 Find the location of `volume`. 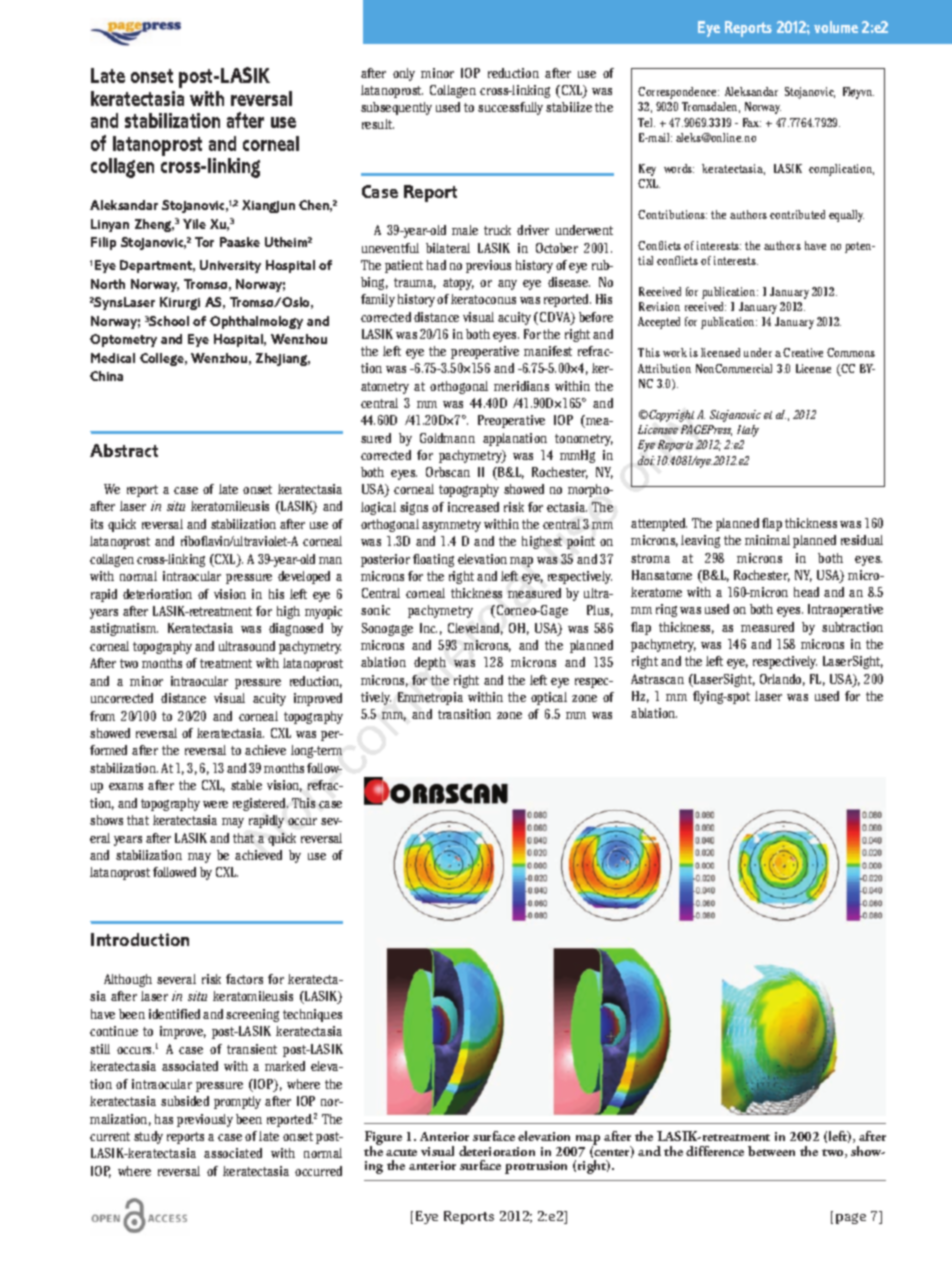

volume is located at coordinates (836, 27).
